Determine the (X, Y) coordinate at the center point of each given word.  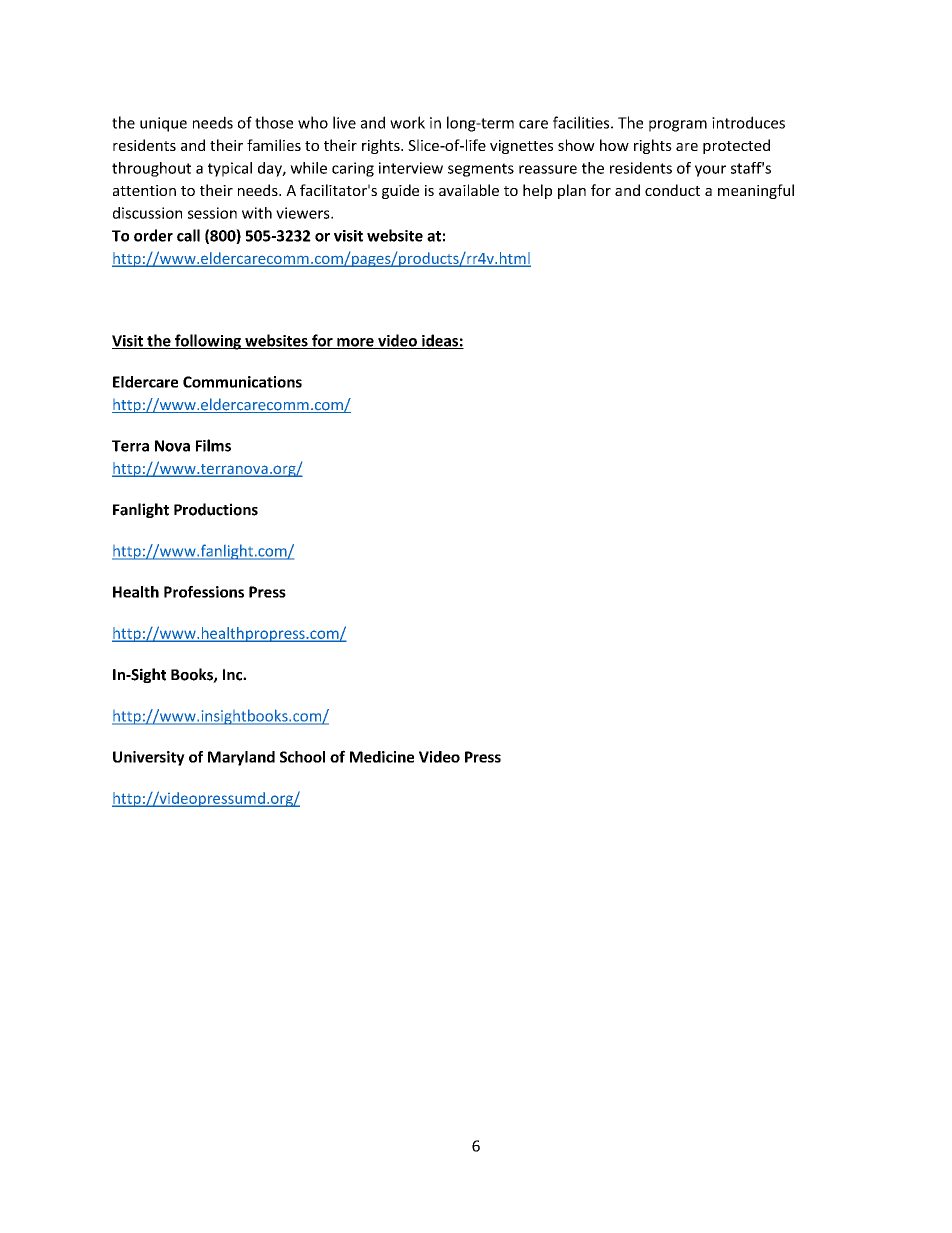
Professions (204, 592)
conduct (672, 190)
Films (213, 445)
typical (230, 169)
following (208, 342)
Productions (216, 509)
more (355, 343)
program (678, 126)
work (407, 122)
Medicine (382, 757)
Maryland (241, 758)
